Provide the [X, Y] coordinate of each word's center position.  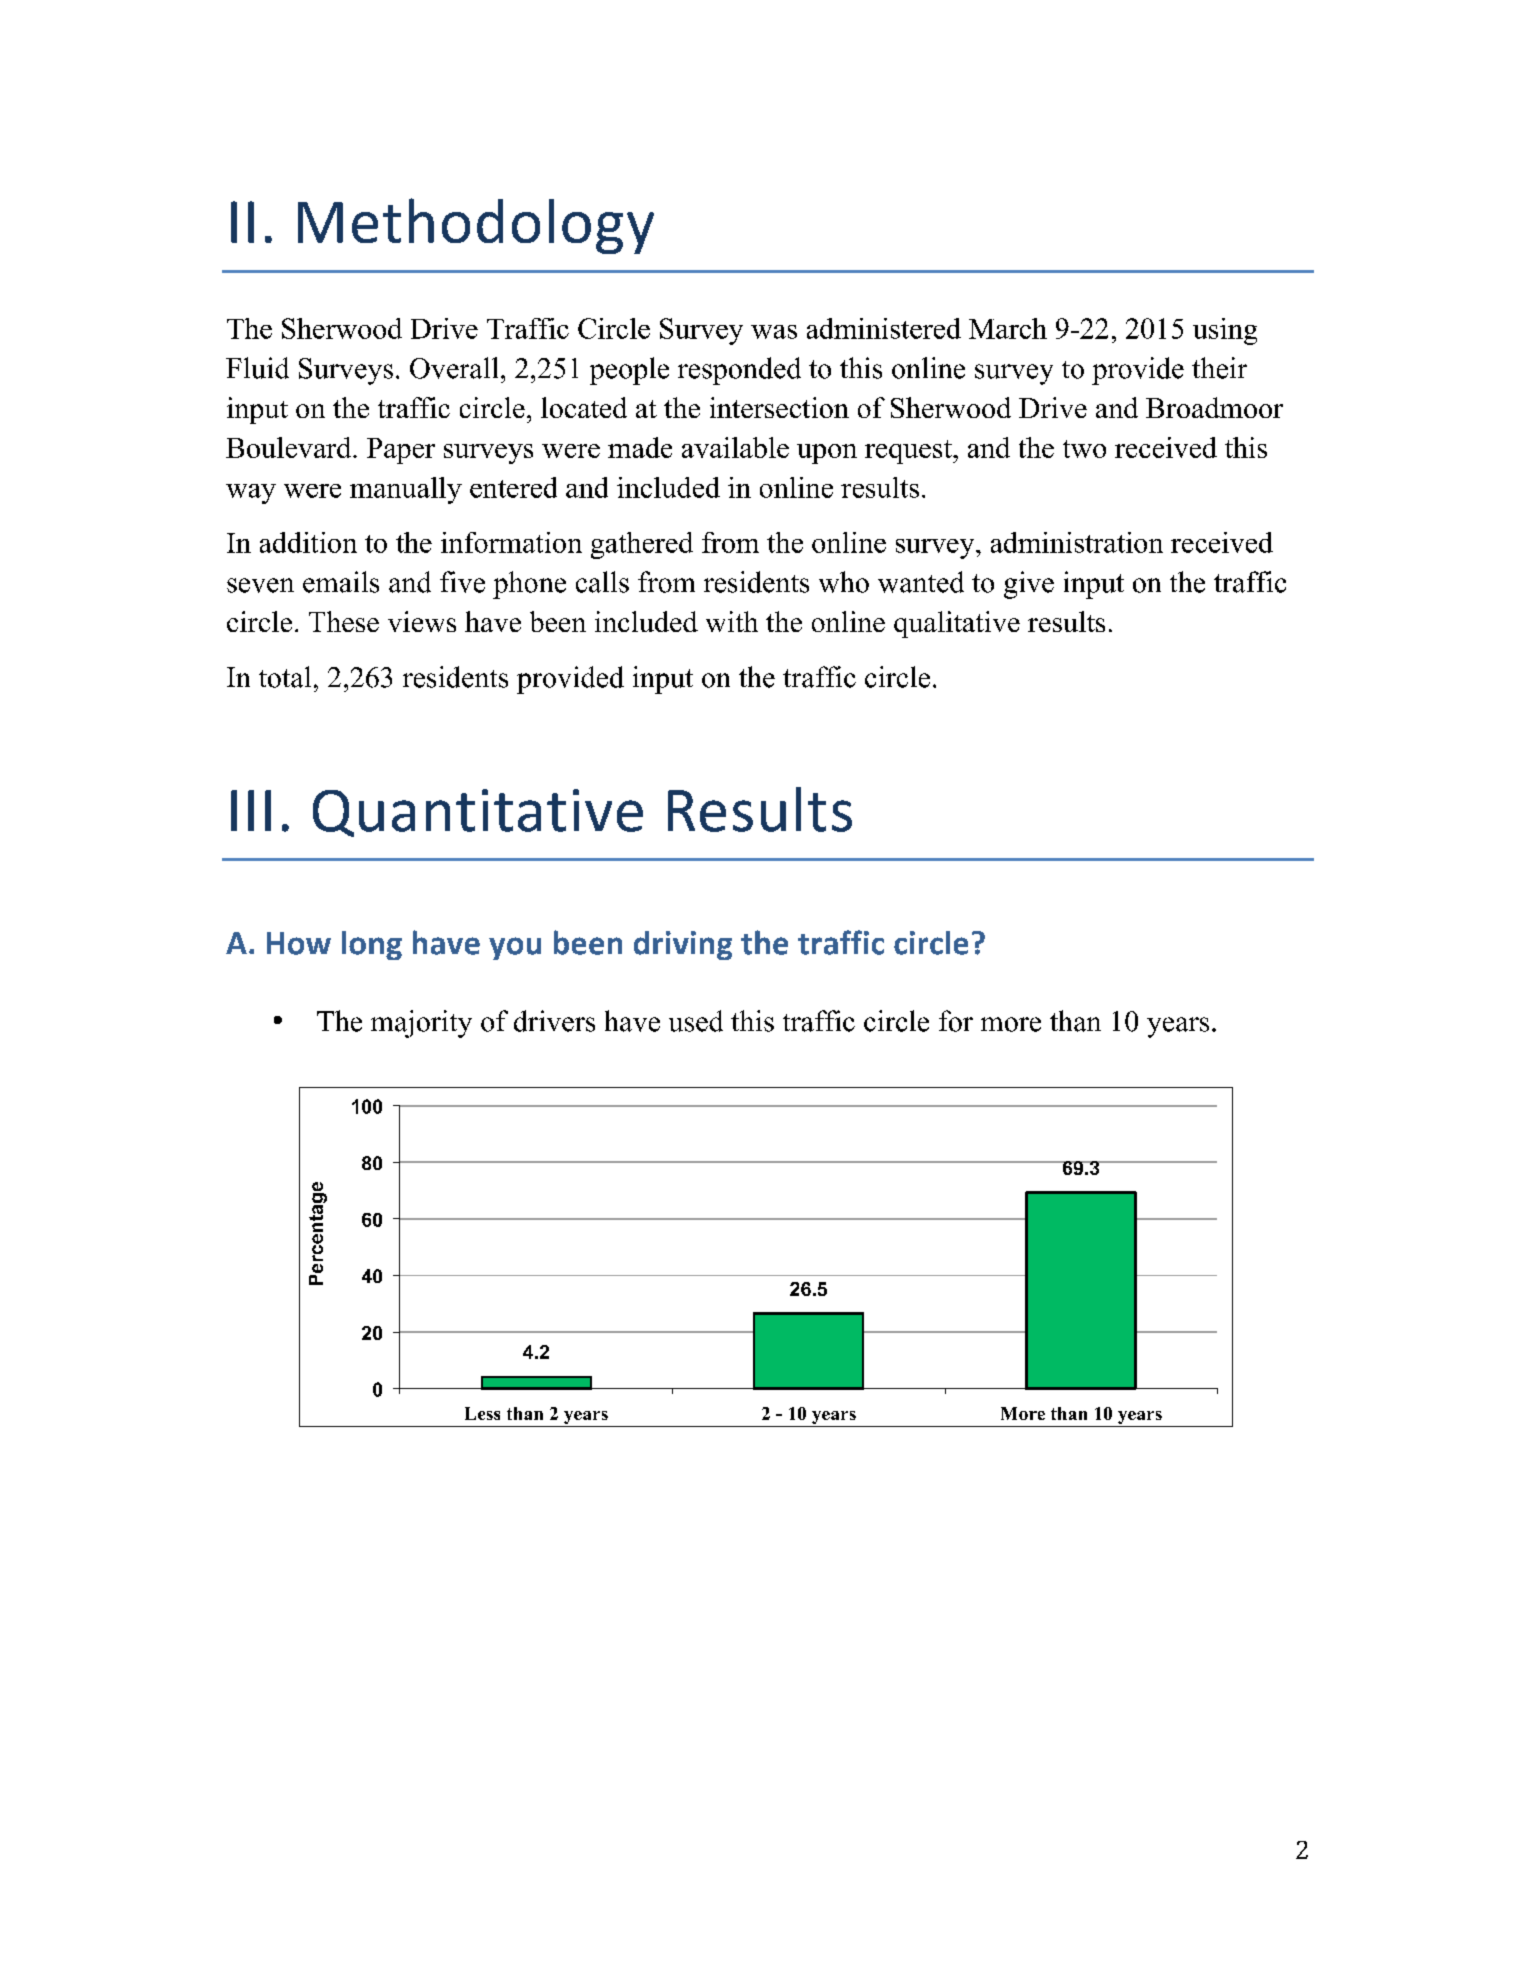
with [732, 621]
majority [421, 1024]
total [285, 677]
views [422, 621]
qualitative [957, 624]
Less [482, 1413]
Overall [454, 368]
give [1029, 585]
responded [739, 371]
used [696, 1021]
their [1219, 368]
